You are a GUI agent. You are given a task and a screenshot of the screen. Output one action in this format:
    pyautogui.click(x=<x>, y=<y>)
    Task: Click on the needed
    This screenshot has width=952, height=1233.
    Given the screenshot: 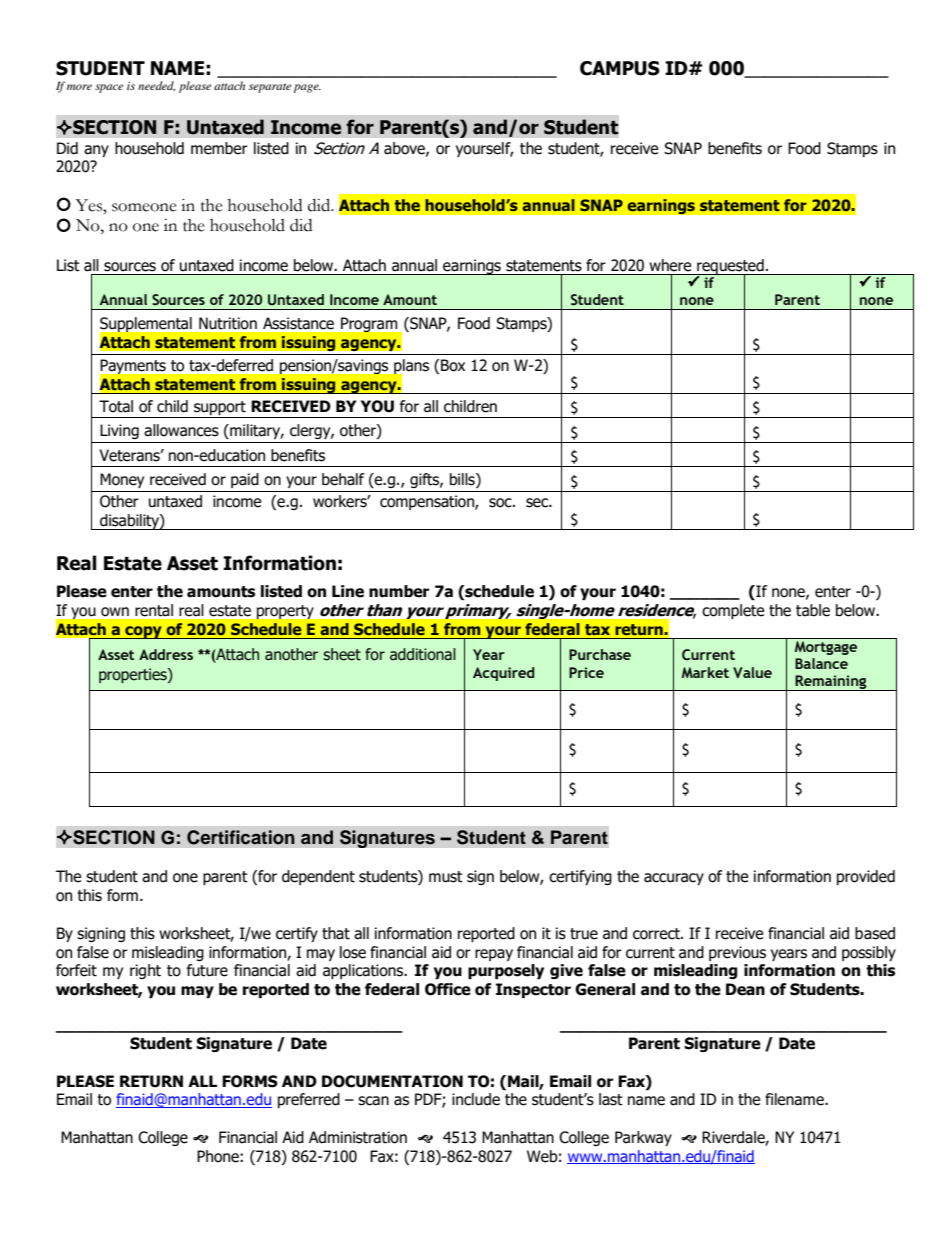 What is the action you would take?
    pyautogui.click(x=156, y=86)
